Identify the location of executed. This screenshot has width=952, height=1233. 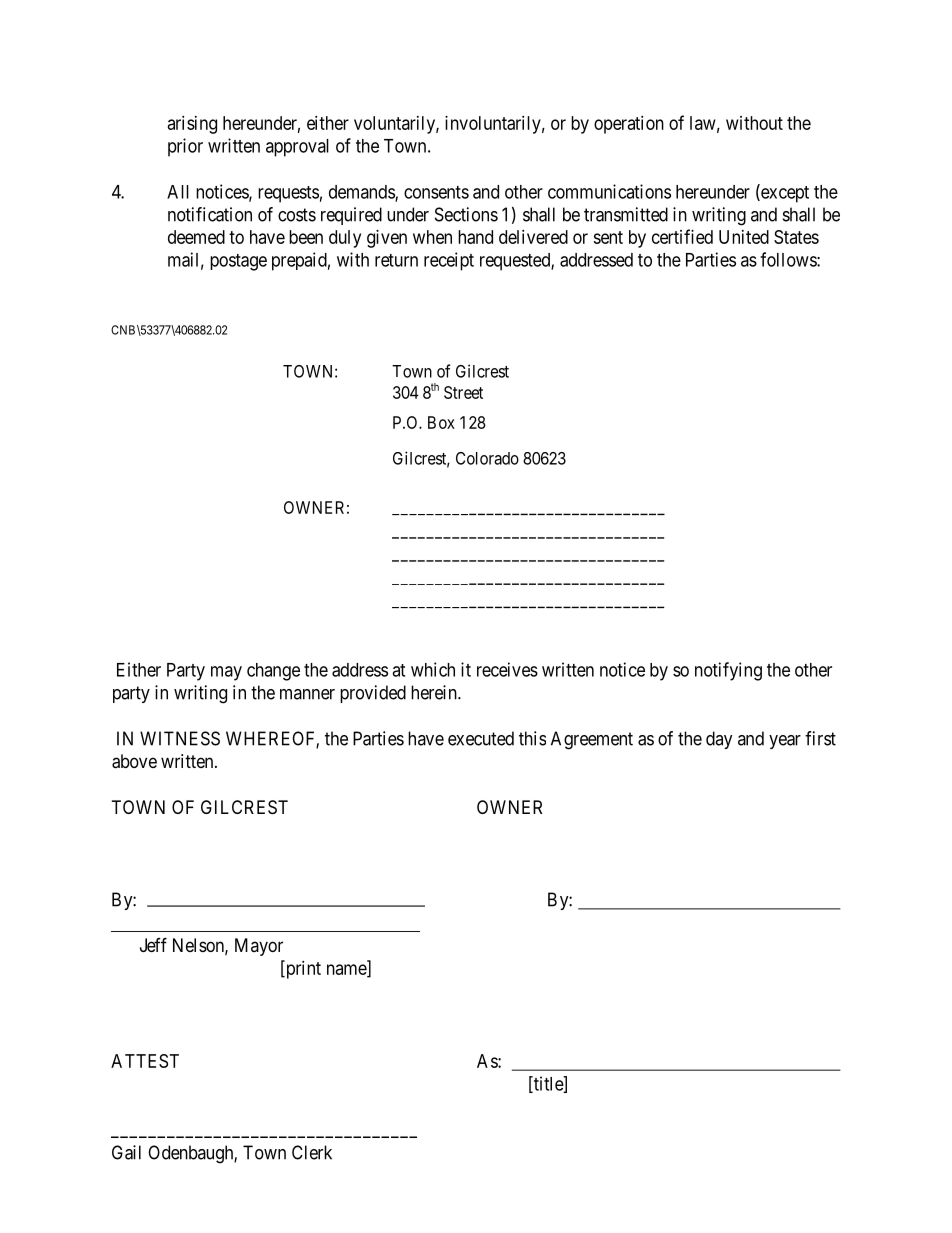
(481, 738).
